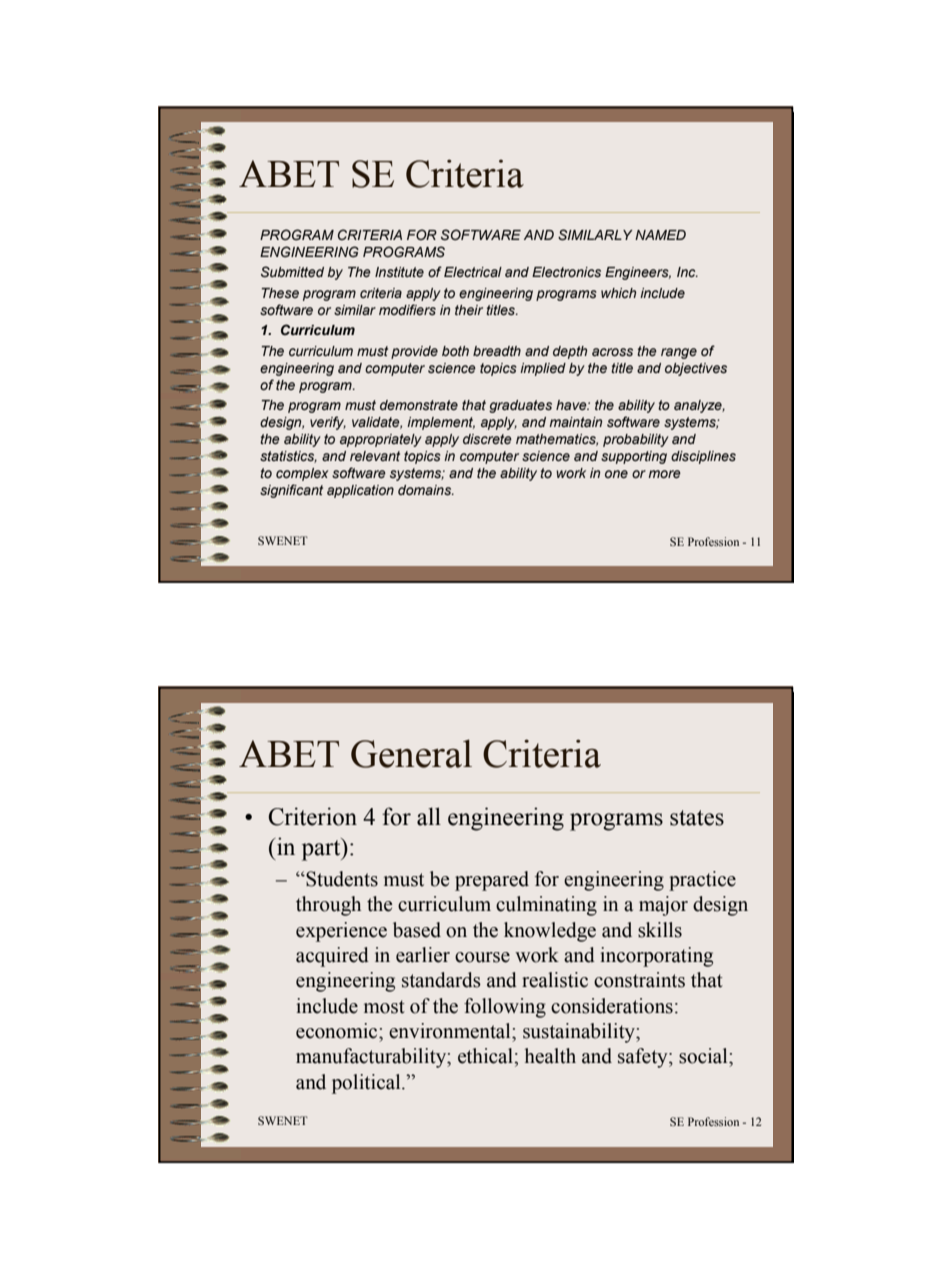 The image size is (952, 1270). Describe the element at coordinates (426, 490) in the screenshot. I see `domains` at that location.
